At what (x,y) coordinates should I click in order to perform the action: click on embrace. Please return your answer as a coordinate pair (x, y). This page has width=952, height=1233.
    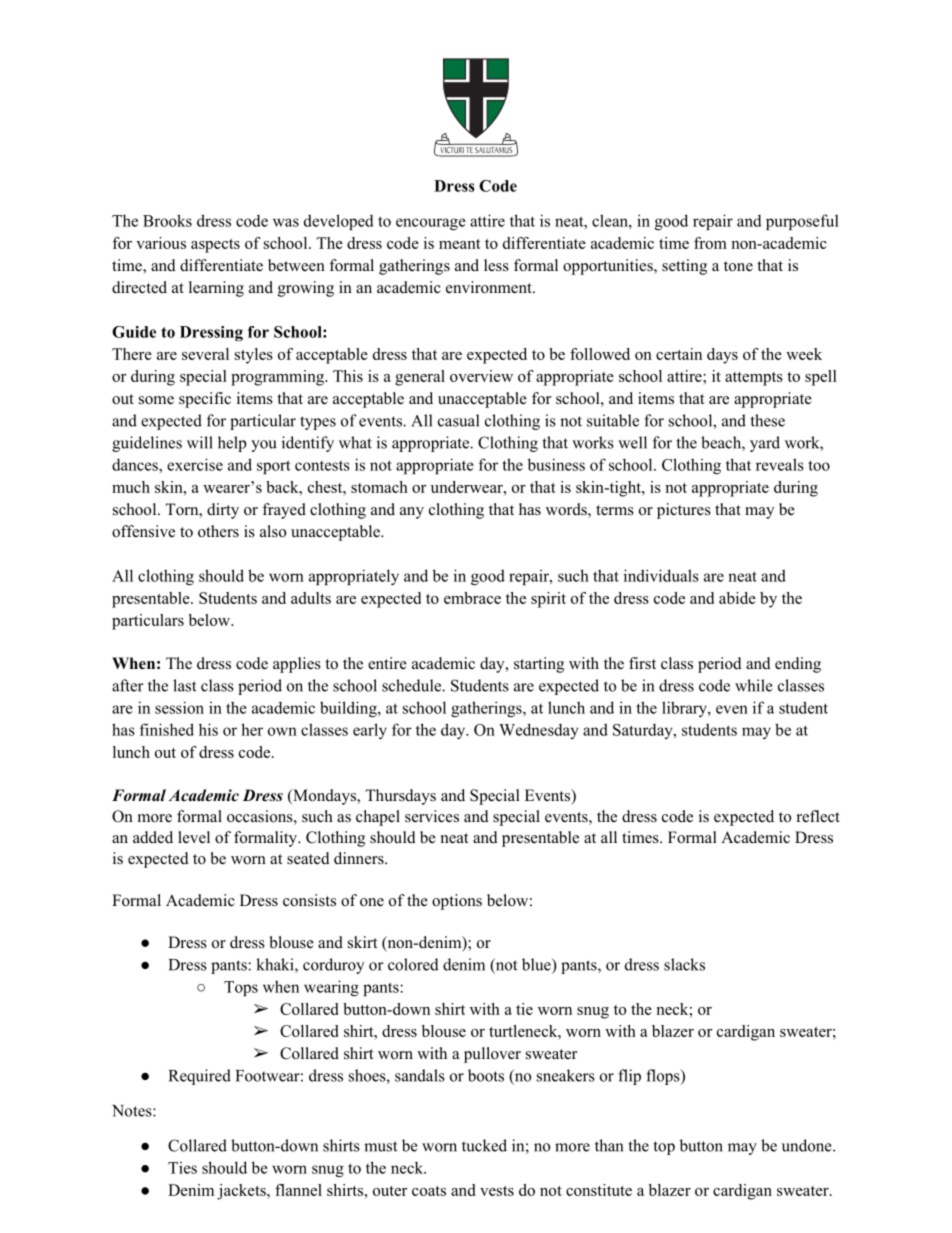
    Looking at the image, I should click on (472, 598).
